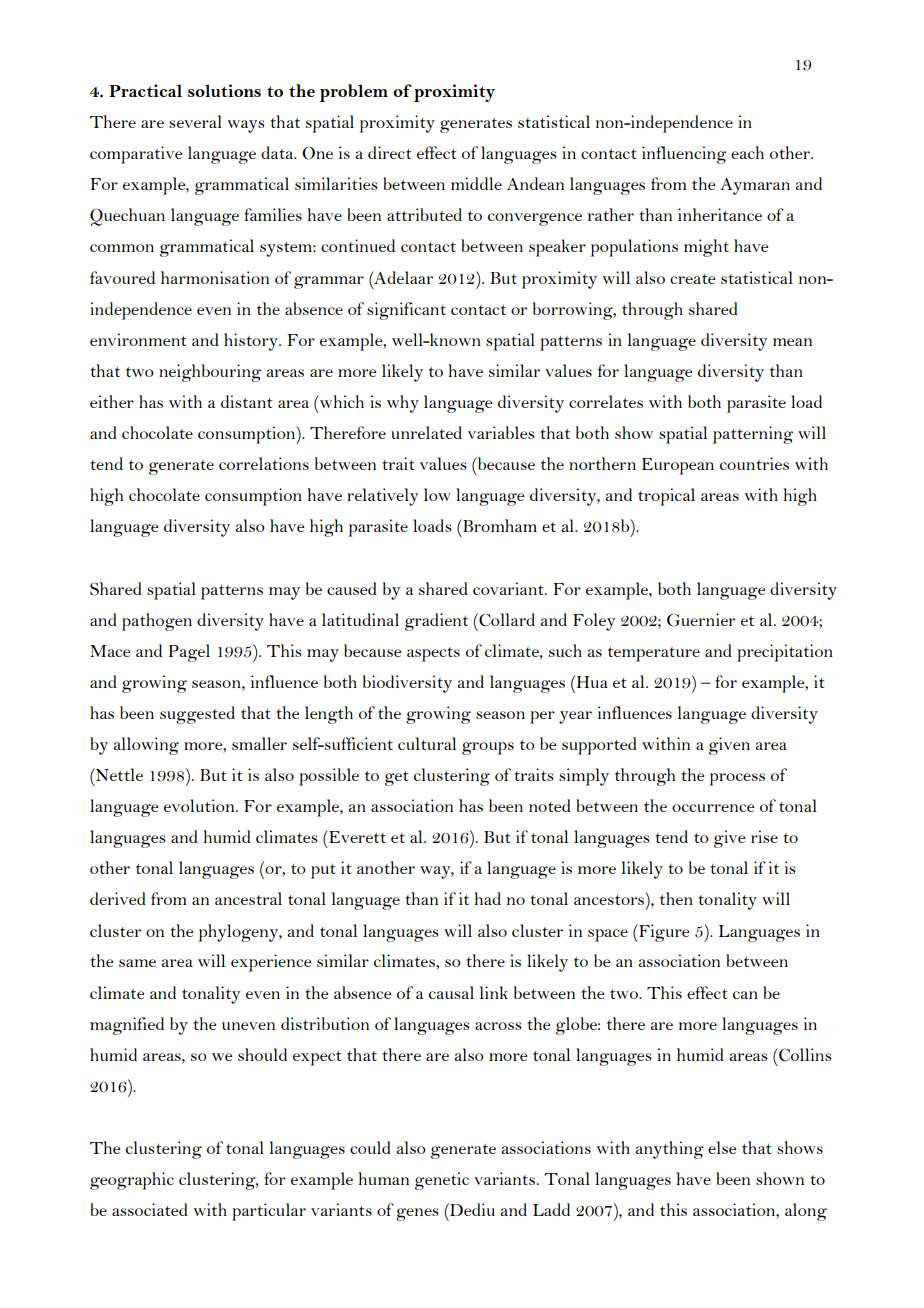 The height and width of the screenshot is (1308, 924). I want to click on Pagel, so click(189, 653).
